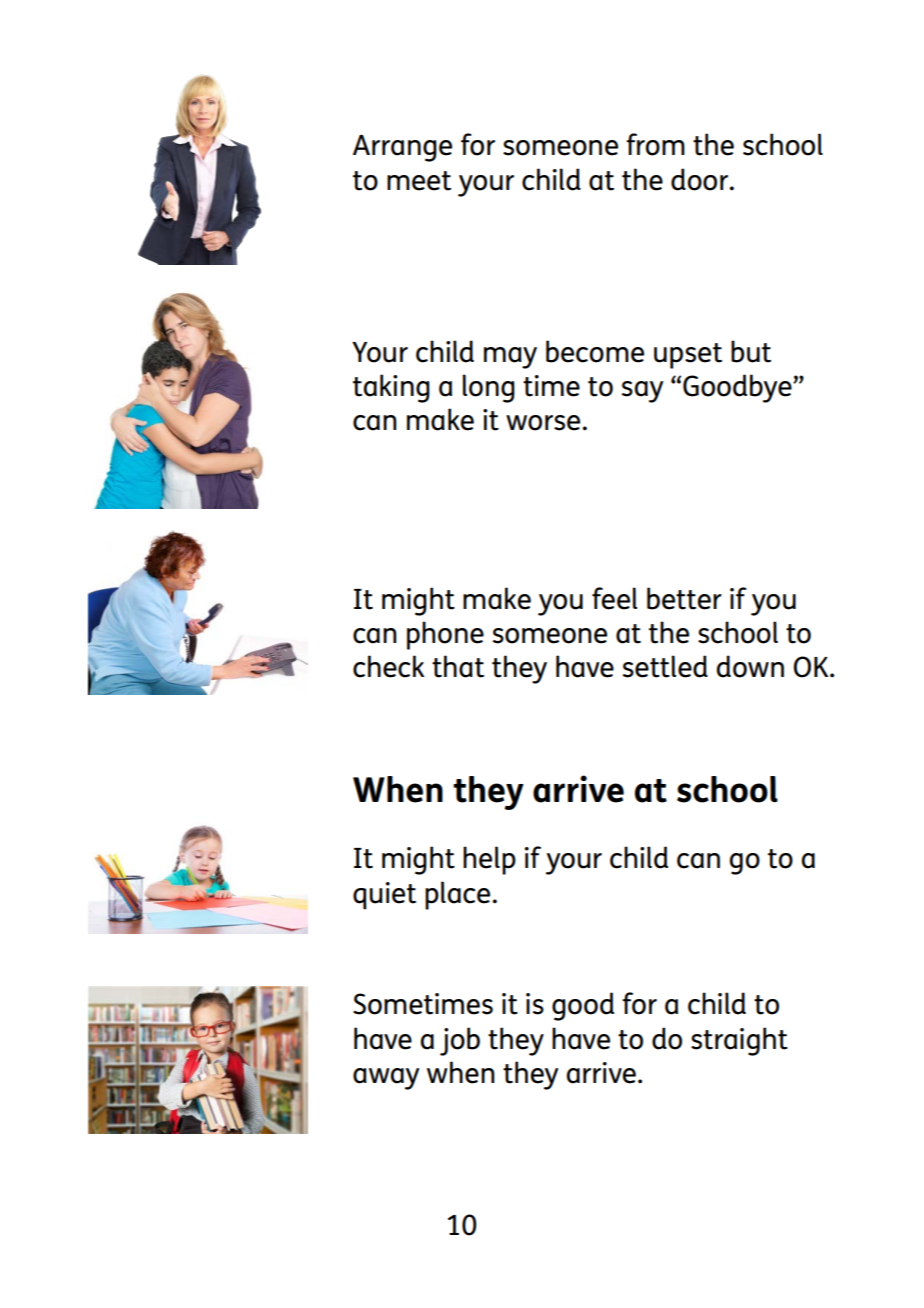 Image resolution: width=924 pixels, height=1308 pixels. What do you see at coordinates (655, 144) in the document?
I see `from` at bounding box center [655, 144].
